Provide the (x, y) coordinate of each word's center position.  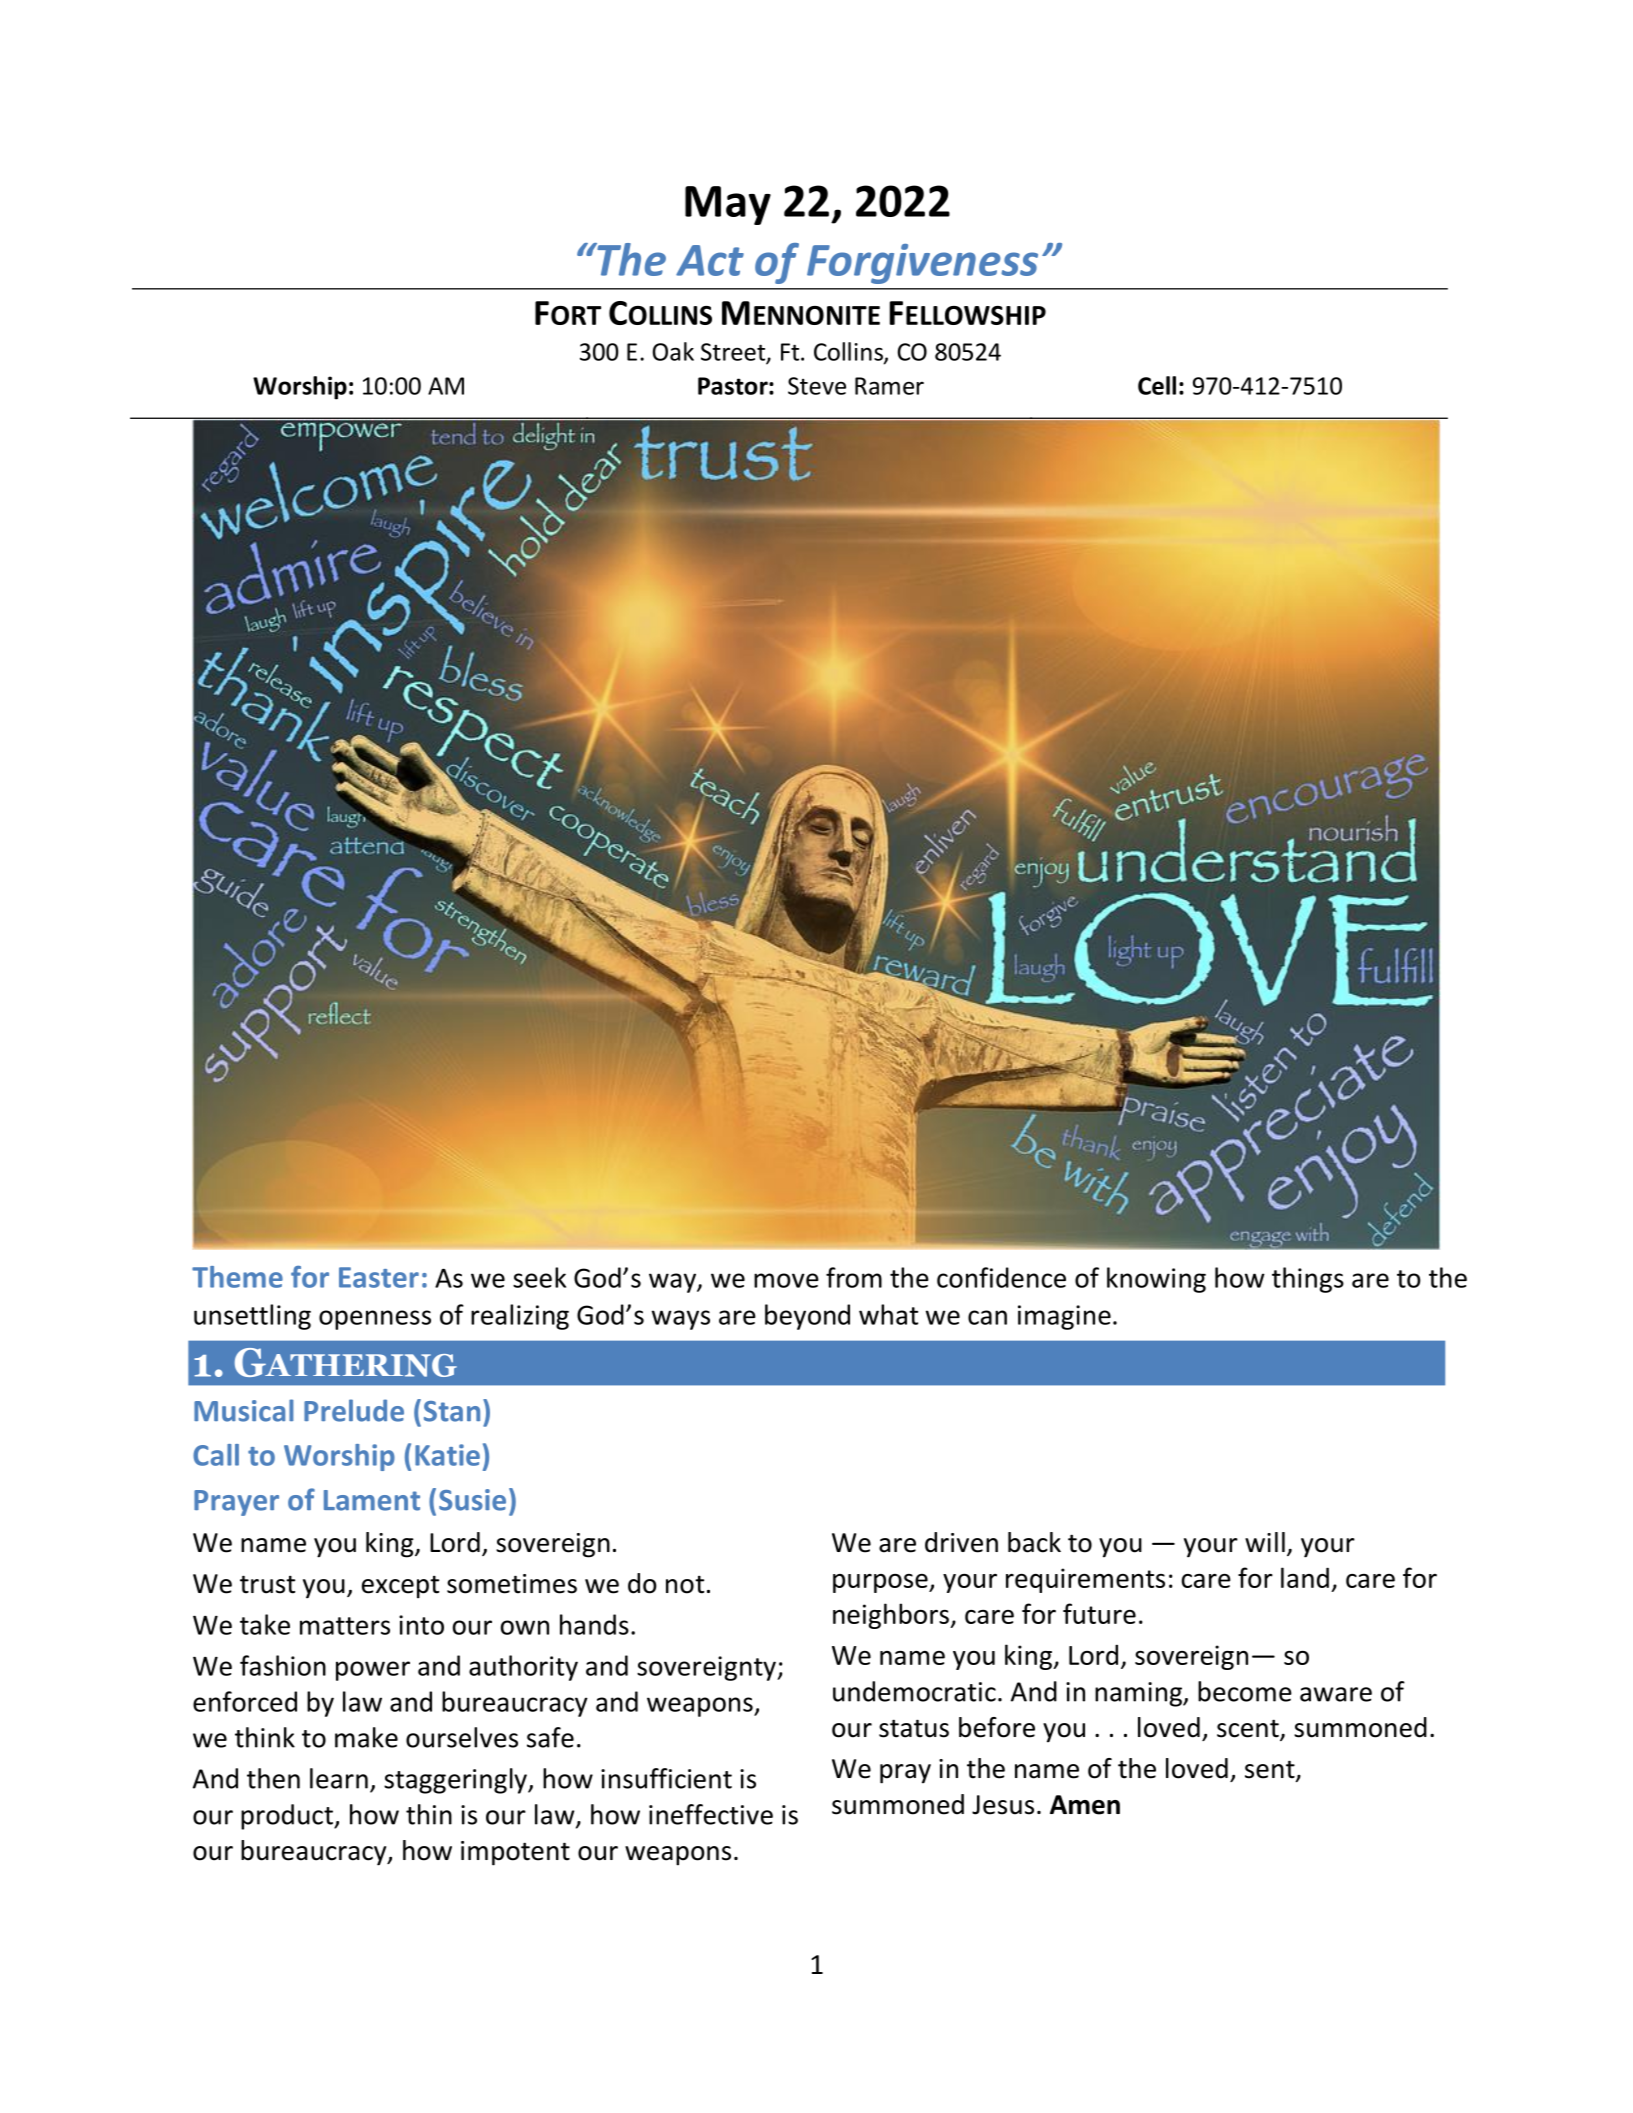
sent (1271, 1770)
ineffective (711, 1814)
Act (710, 260)
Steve (817, 386)
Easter (379, 1277)
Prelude (354, 1410)
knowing (1156, 1280)
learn (339, 1778)
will (1265, 1542)
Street (734, 353)
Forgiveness (922, 264)
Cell (1157, 385)
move (786, 1280)
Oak (673, 351)
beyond (807, 1317)
